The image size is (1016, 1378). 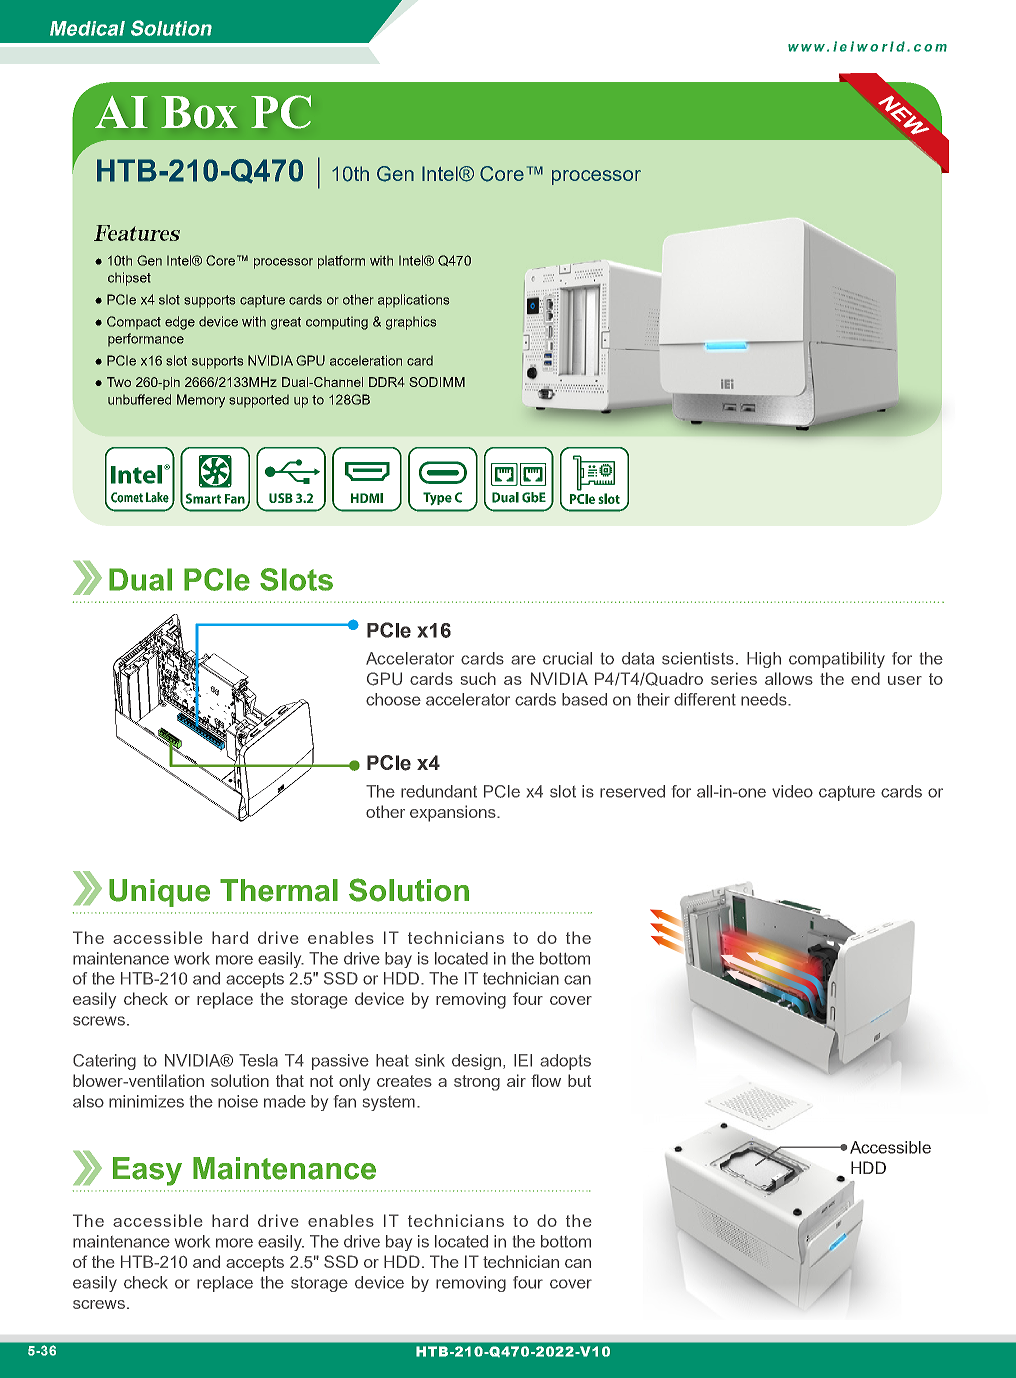 What do you see at coordinates (393, 699) in the screenshot?
I see `choose` at bounding box center [393, 699].
